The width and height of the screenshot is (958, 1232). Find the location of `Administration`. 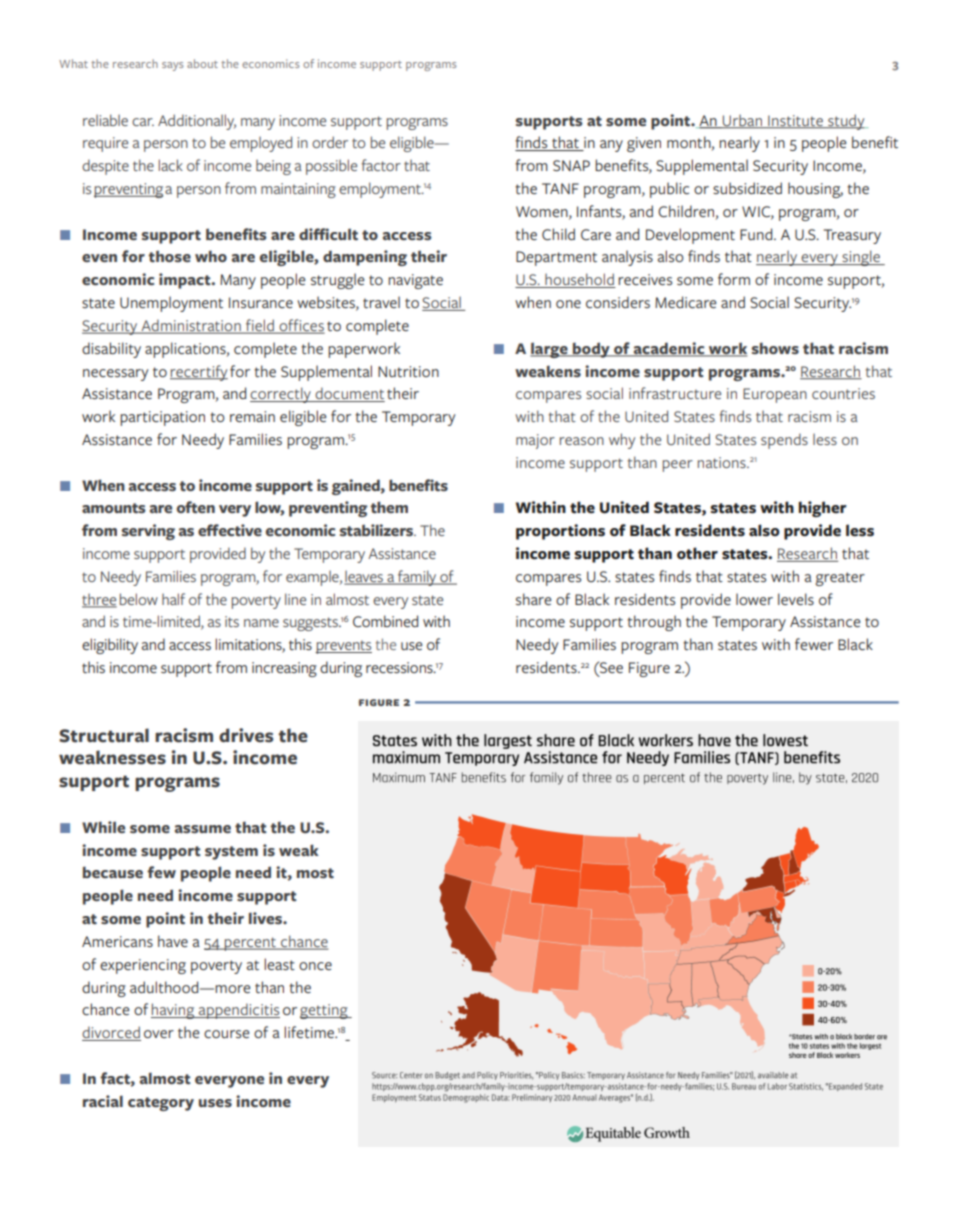

Administration is located at coordinates (191, 326).
